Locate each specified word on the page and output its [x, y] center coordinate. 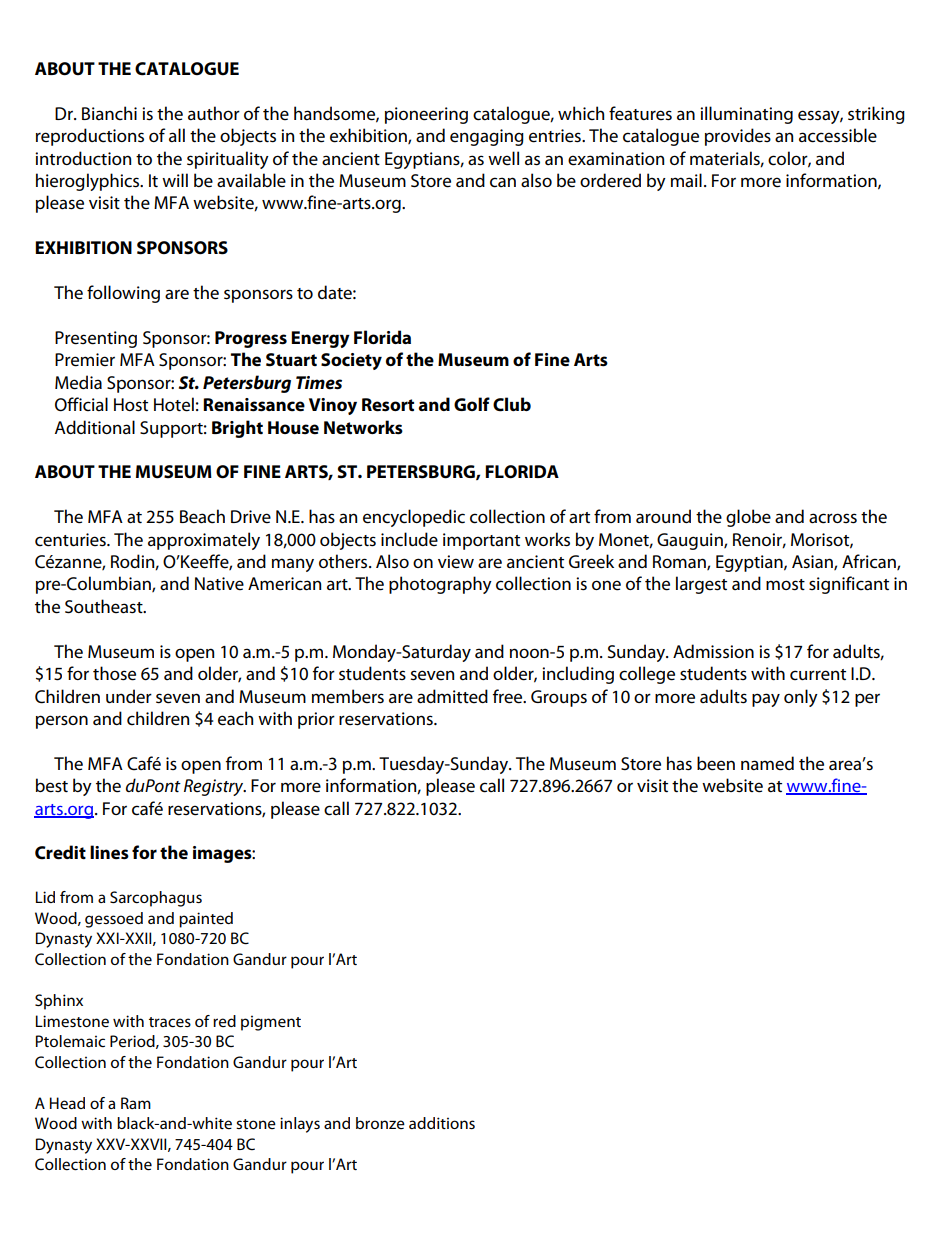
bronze [380, 1123]
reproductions [90, 137]
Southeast [105, 606]
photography [440, 585]
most [785, 585]
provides [738, 137]
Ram [136, 1103]
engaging [487, 137]
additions [442, 1123]
